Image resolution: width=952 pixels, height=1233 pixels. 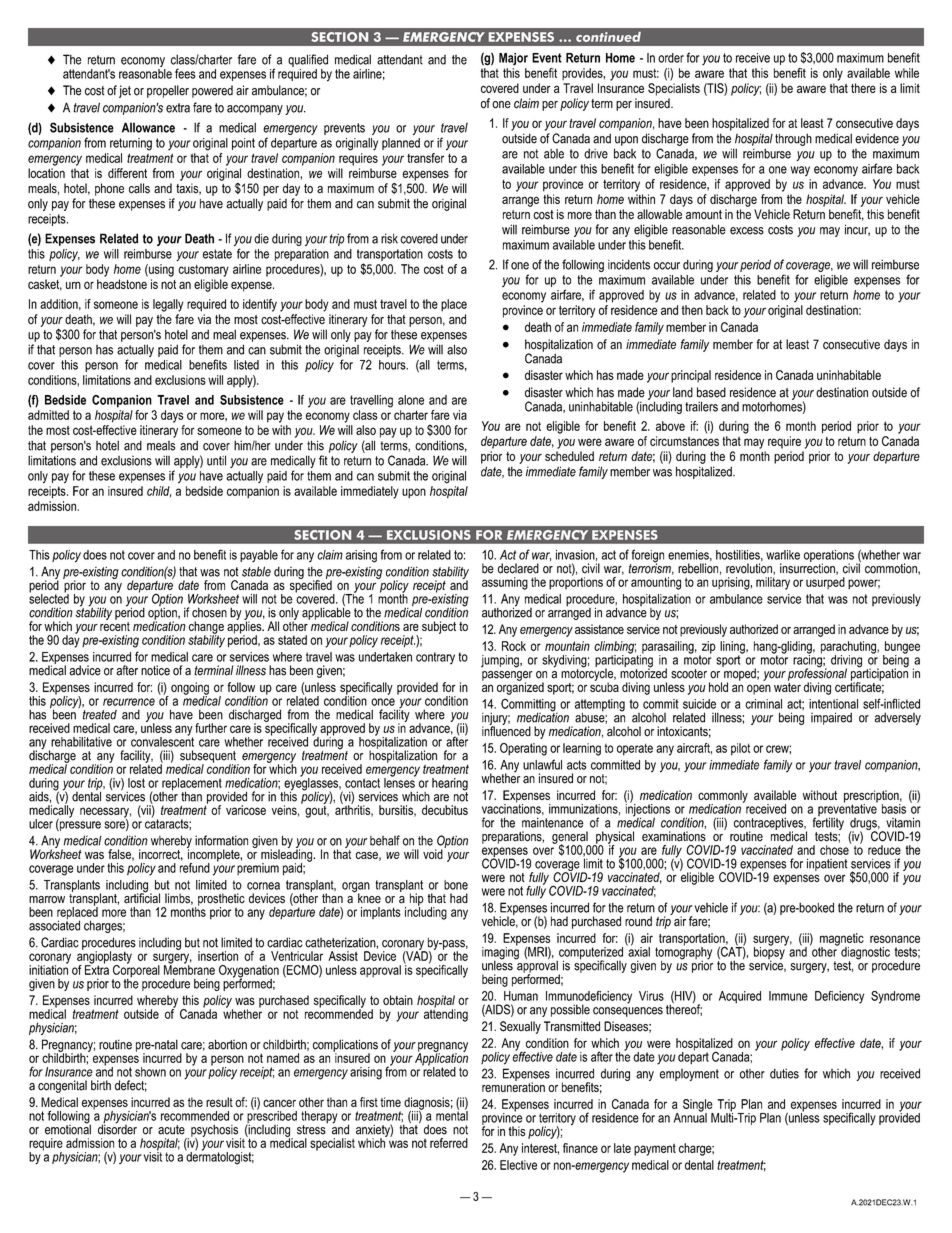 I want to click on referred, so click(x=449, y=1143).
